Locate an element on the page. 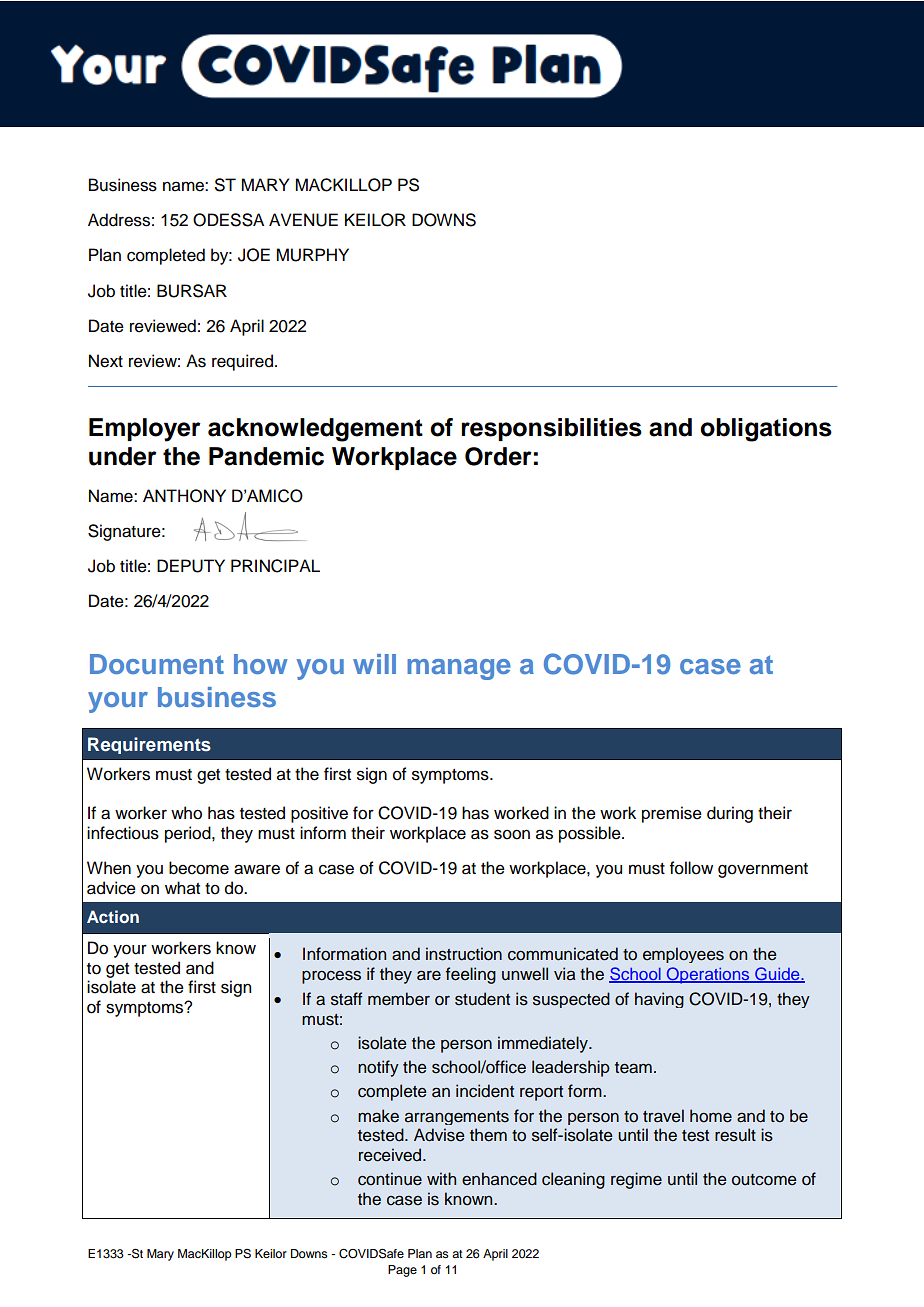 The height and width of the page is (1307, 924). manage is located at coordinates (459, 669).
